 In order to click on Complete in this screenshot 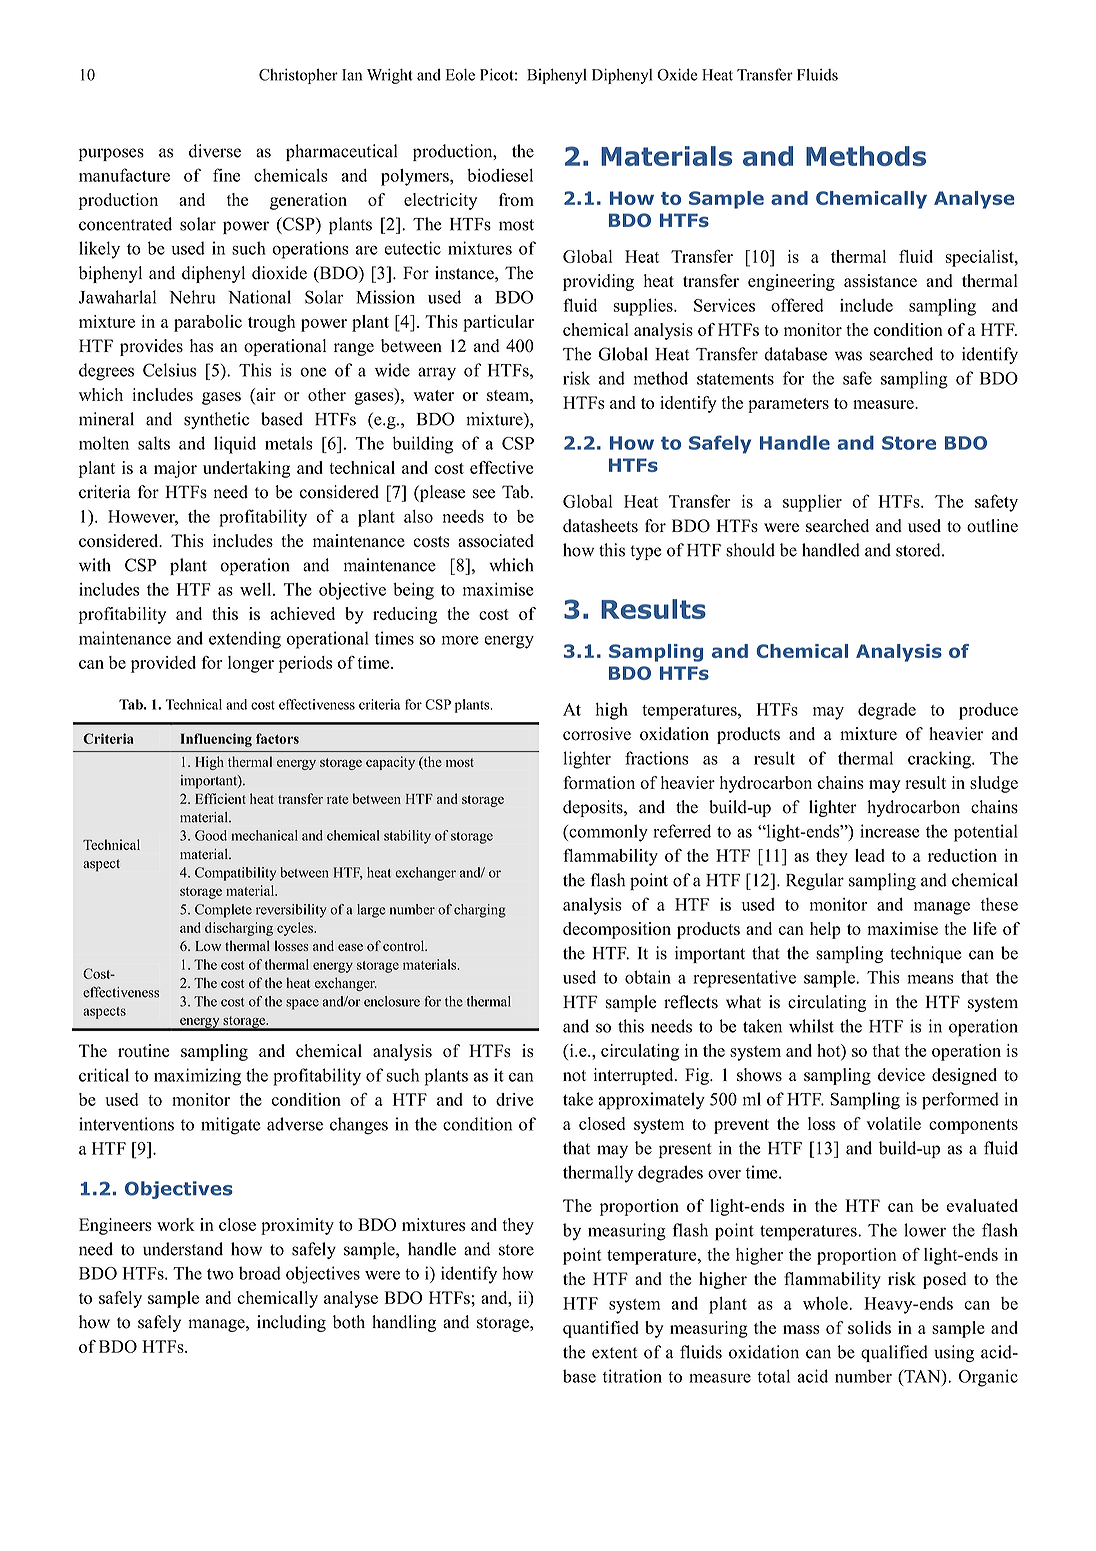, I will do `click(223, 911)`.
